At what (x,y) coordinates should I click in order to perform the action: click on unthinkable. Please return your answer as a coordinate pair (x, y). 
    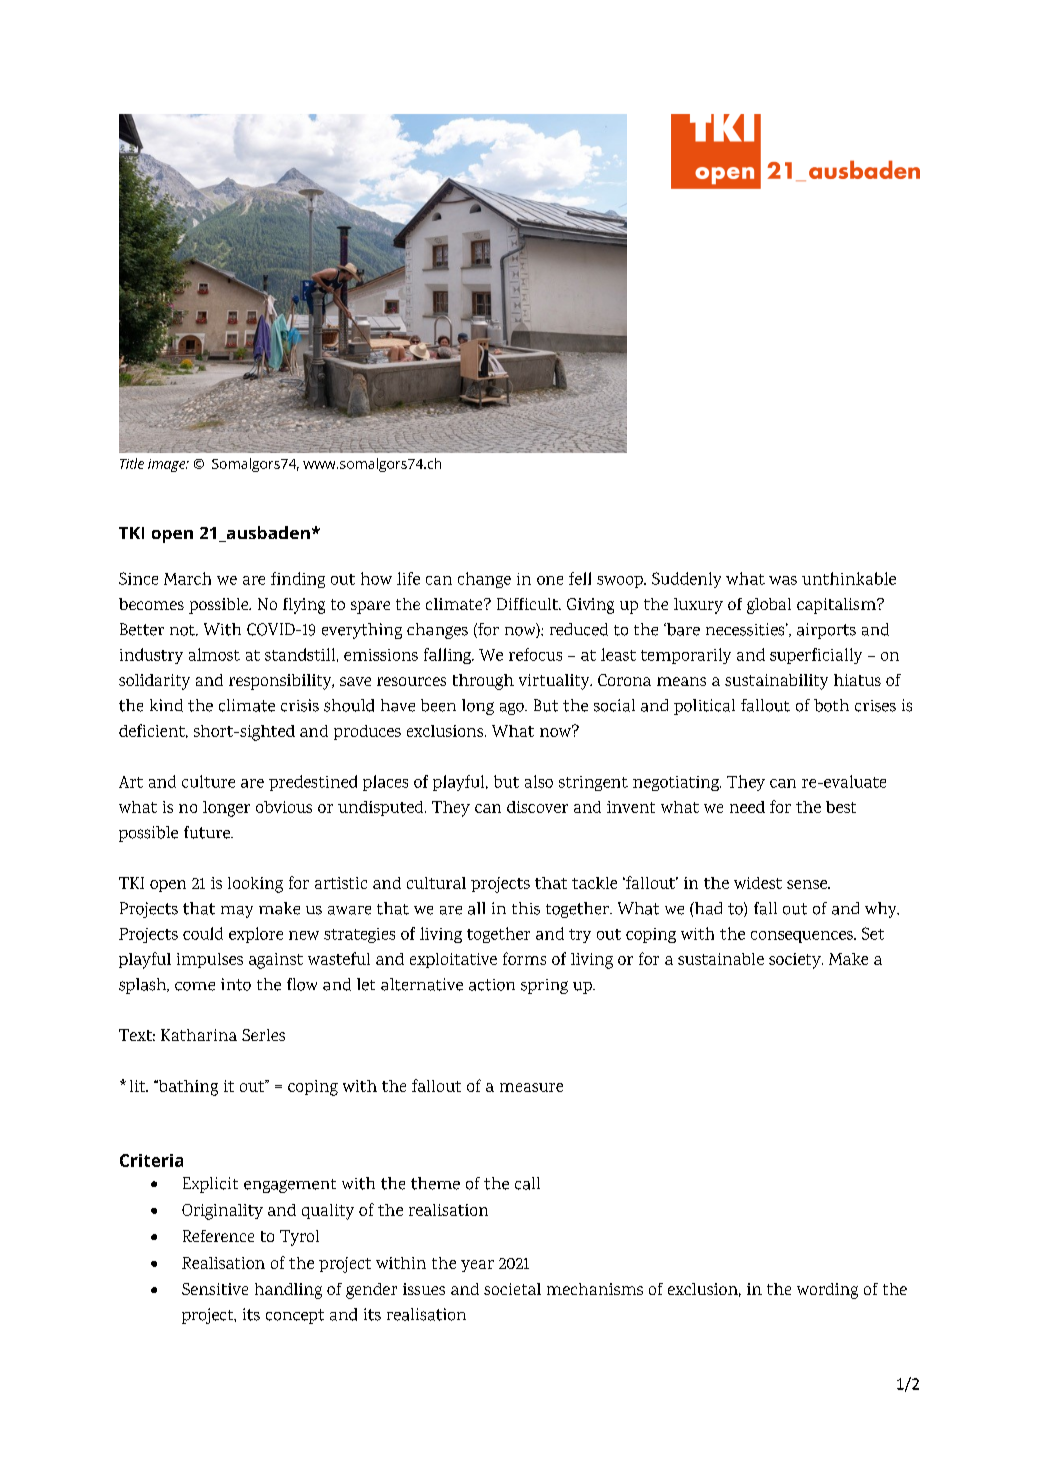
    Looking at the image, I should click on (849, 578).
